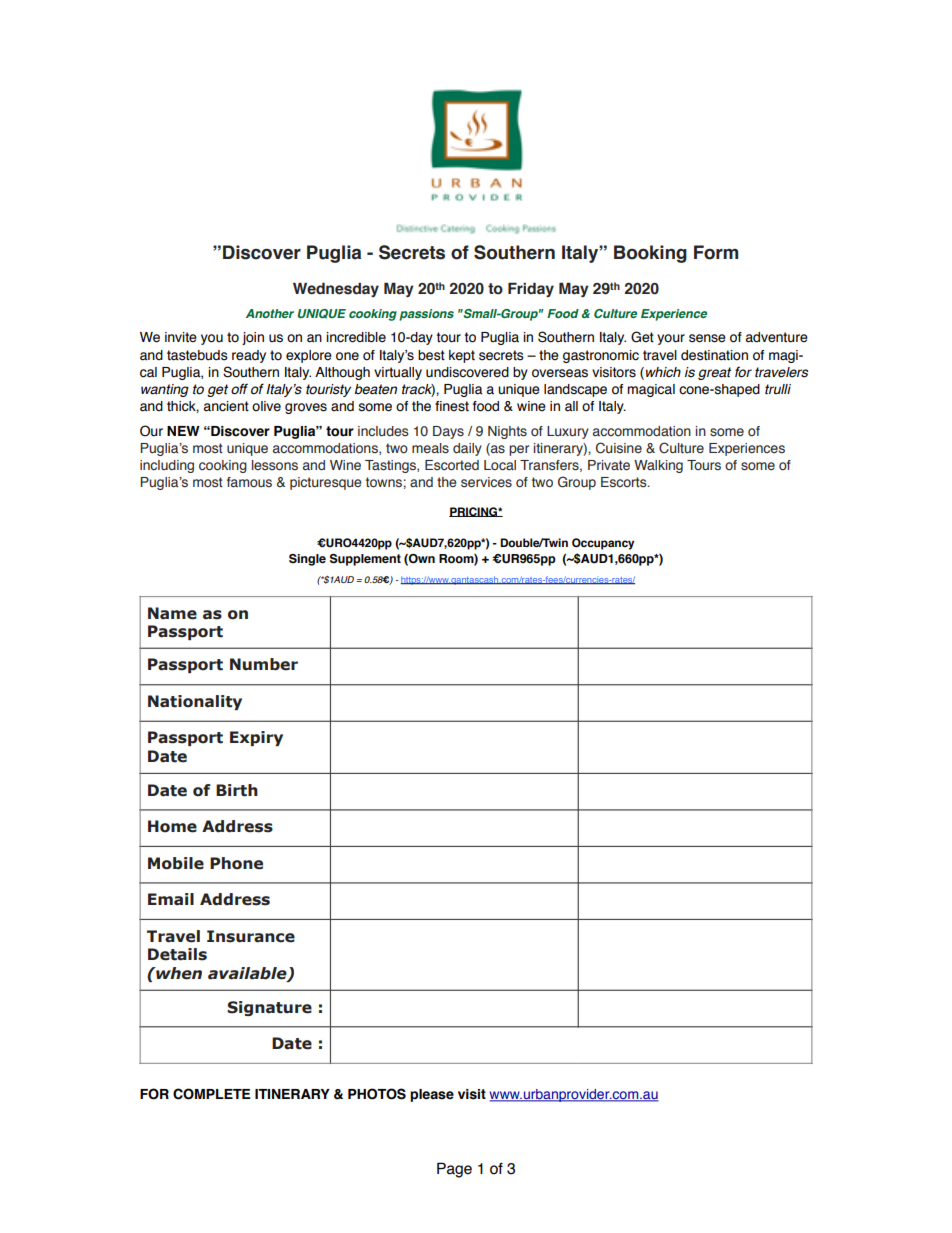 Image resolution: width=952 pixels, height=1233 pixels. I want to click on services, so click(486, 482).
